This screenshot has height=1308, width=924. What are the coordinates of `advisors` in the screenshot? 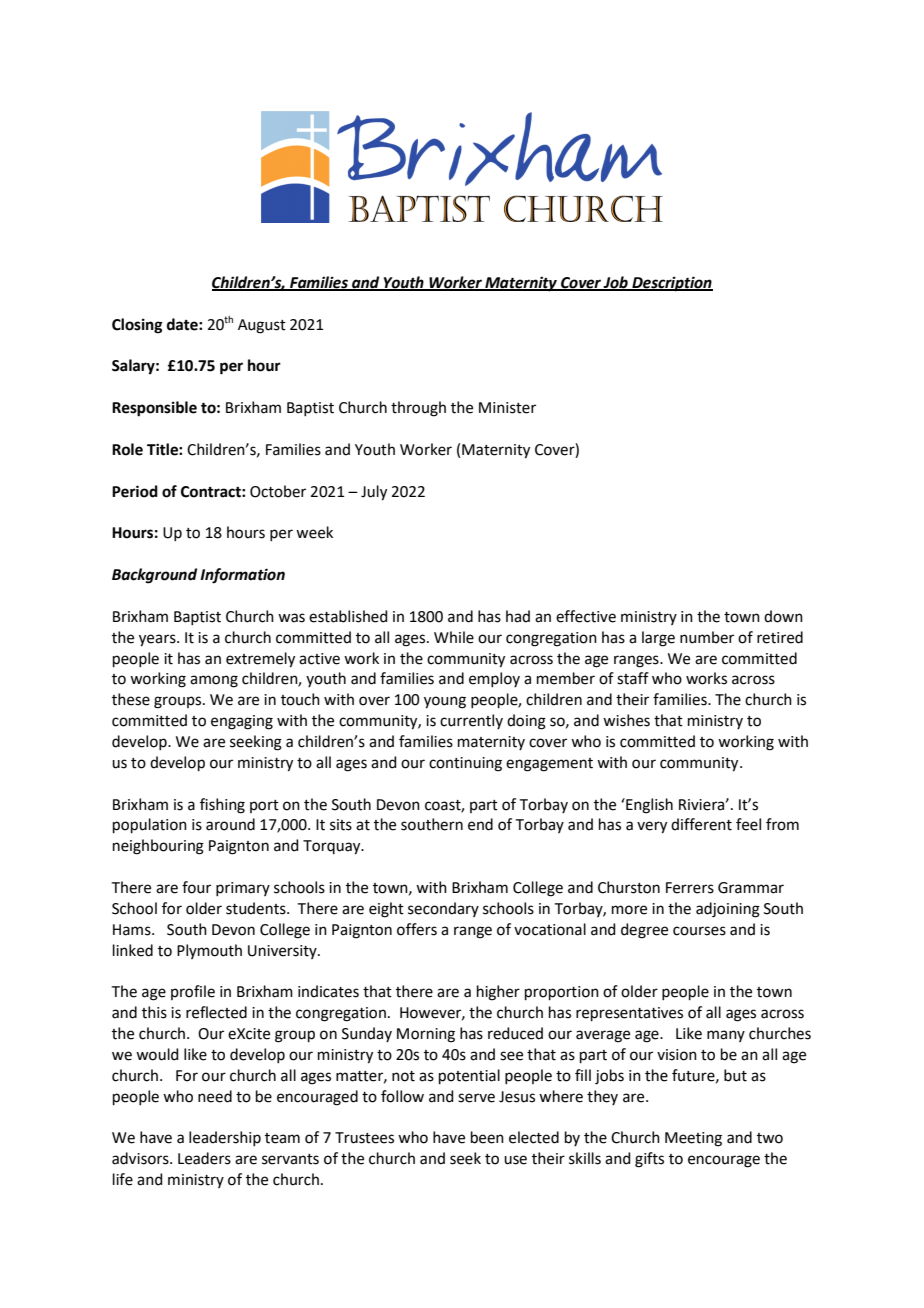 It's located at (141, 1158).
